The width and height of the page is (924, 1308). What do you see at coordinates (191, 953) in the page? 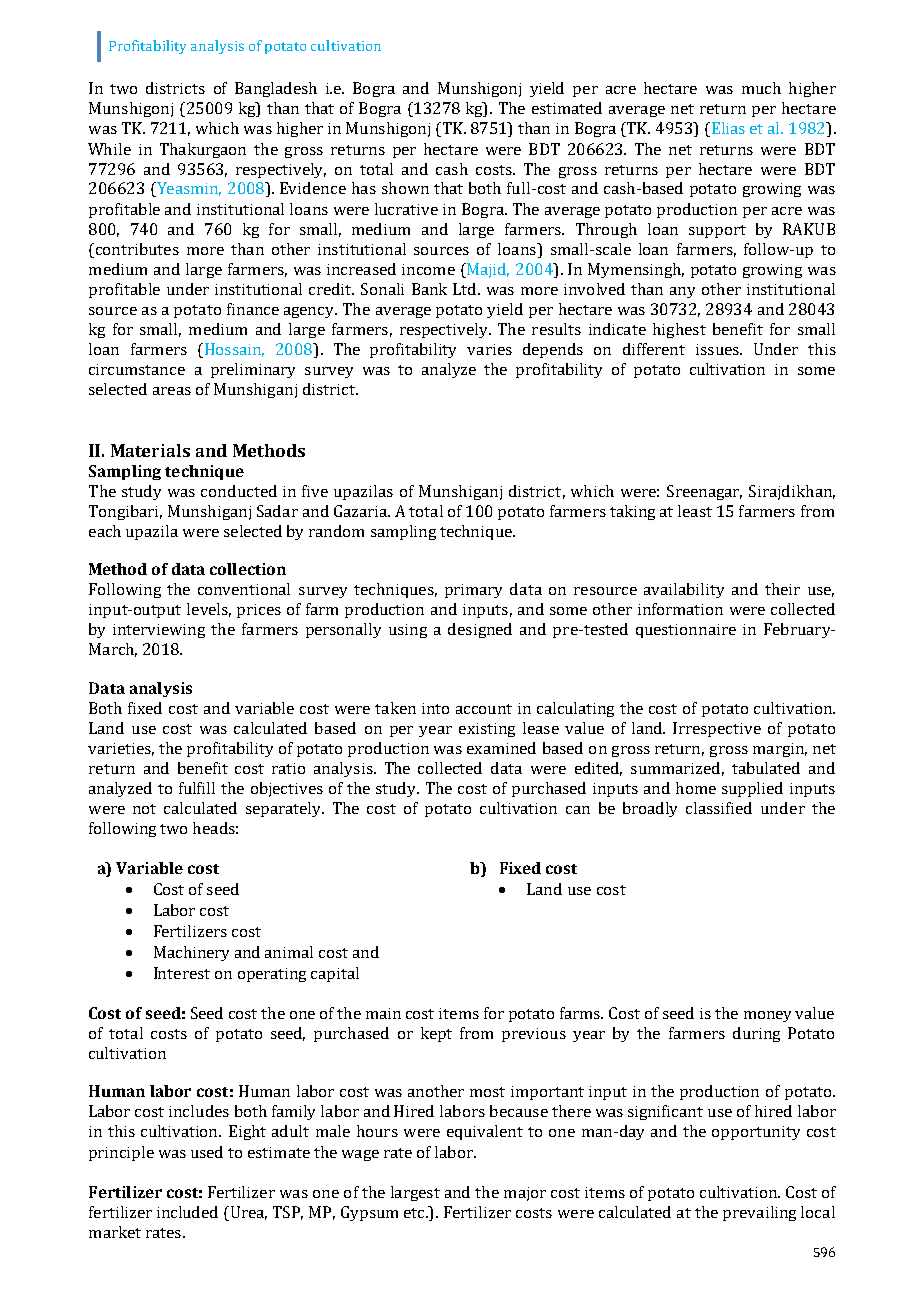
I see `Machinery` at bounding box center [191, 953].
